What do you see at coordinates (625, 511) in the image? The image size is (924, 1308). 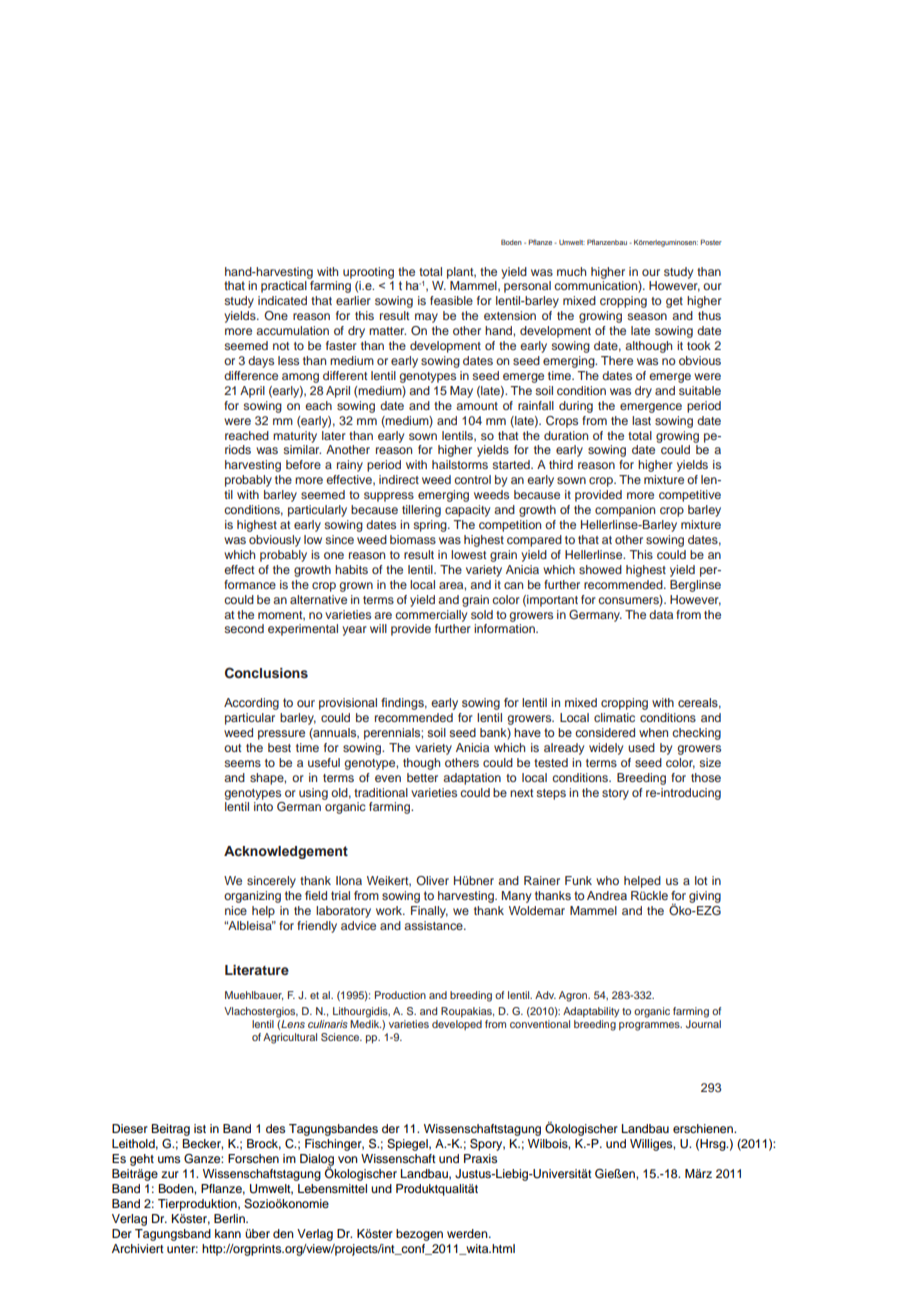 I see `companion` at bounding box center [625, 511].
